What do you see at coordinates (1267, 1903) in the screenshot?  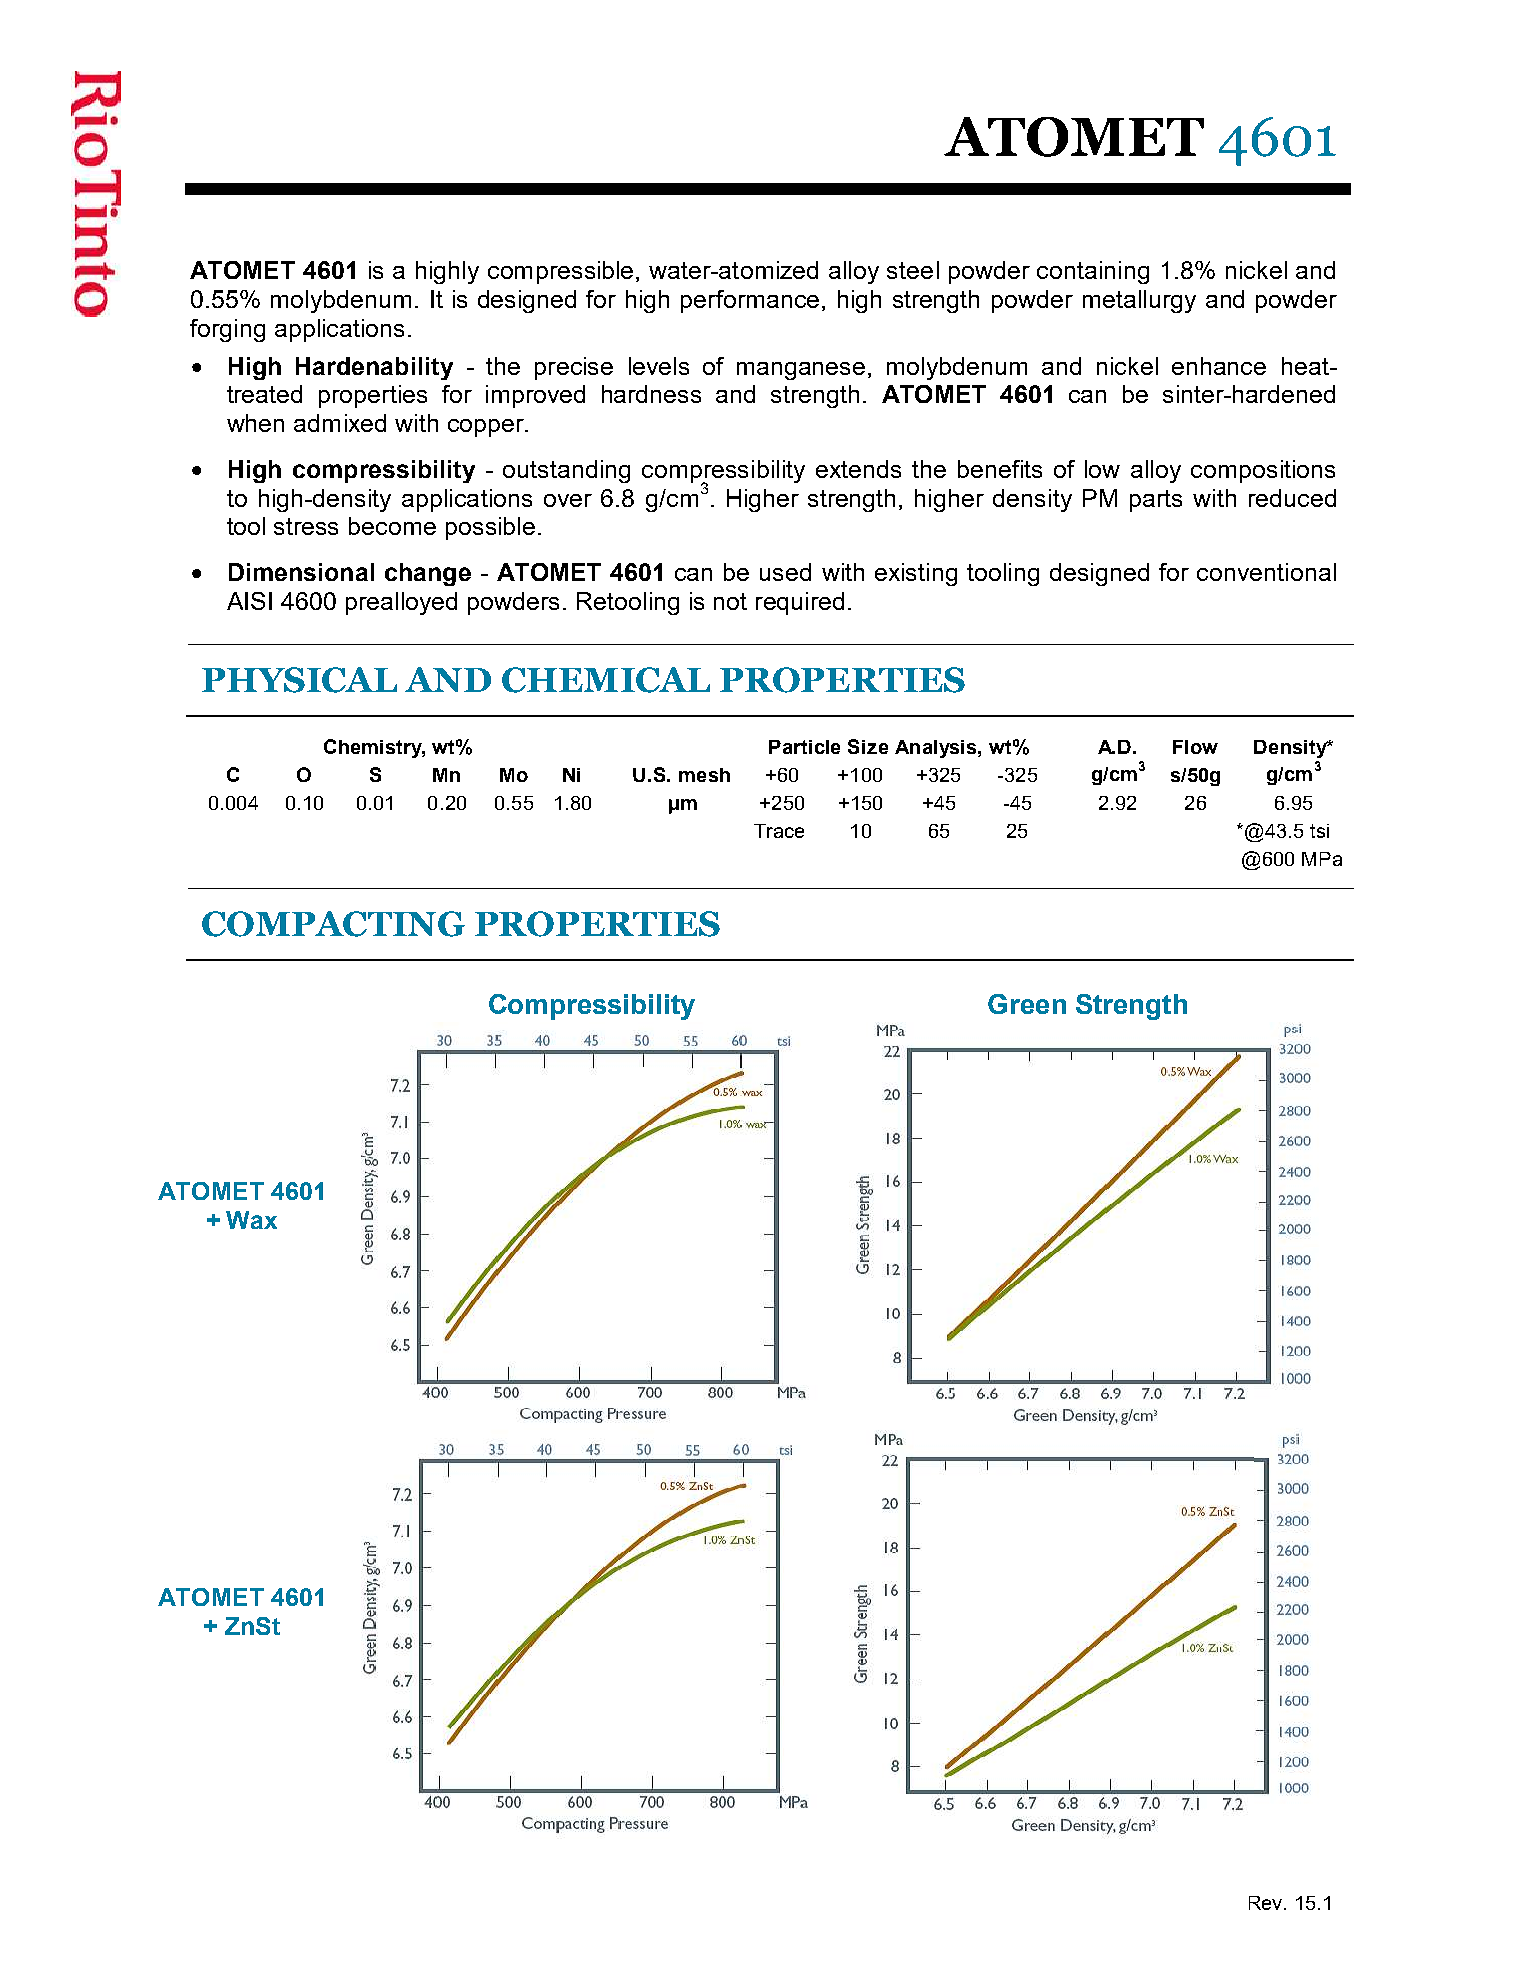 I see `Rev` at bounding box center [1267, 1903].
